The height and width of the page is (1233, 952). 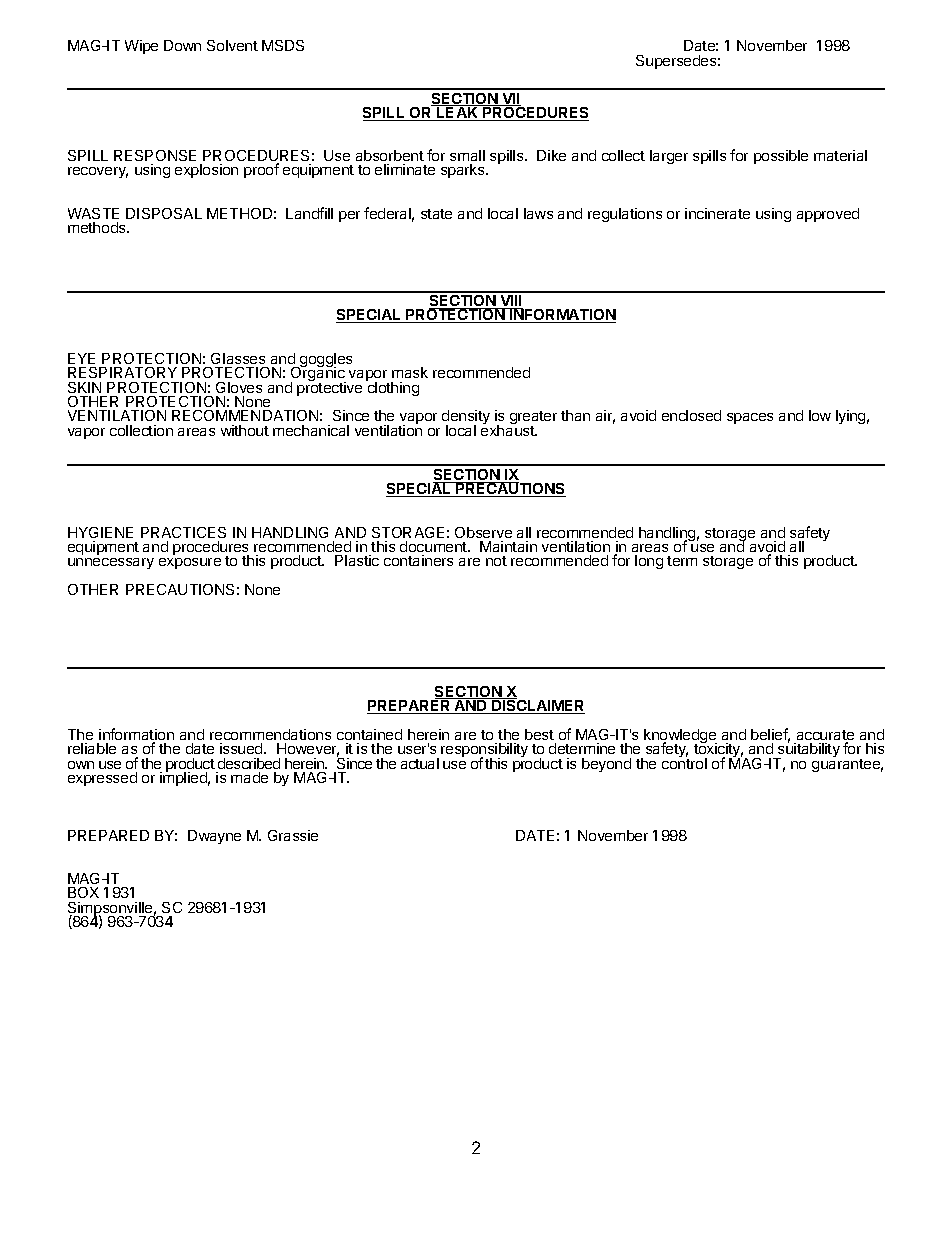 What do you see at coordinates (458, 113) in the page?
I see `LEAK` at bounding box center [458, 113].
